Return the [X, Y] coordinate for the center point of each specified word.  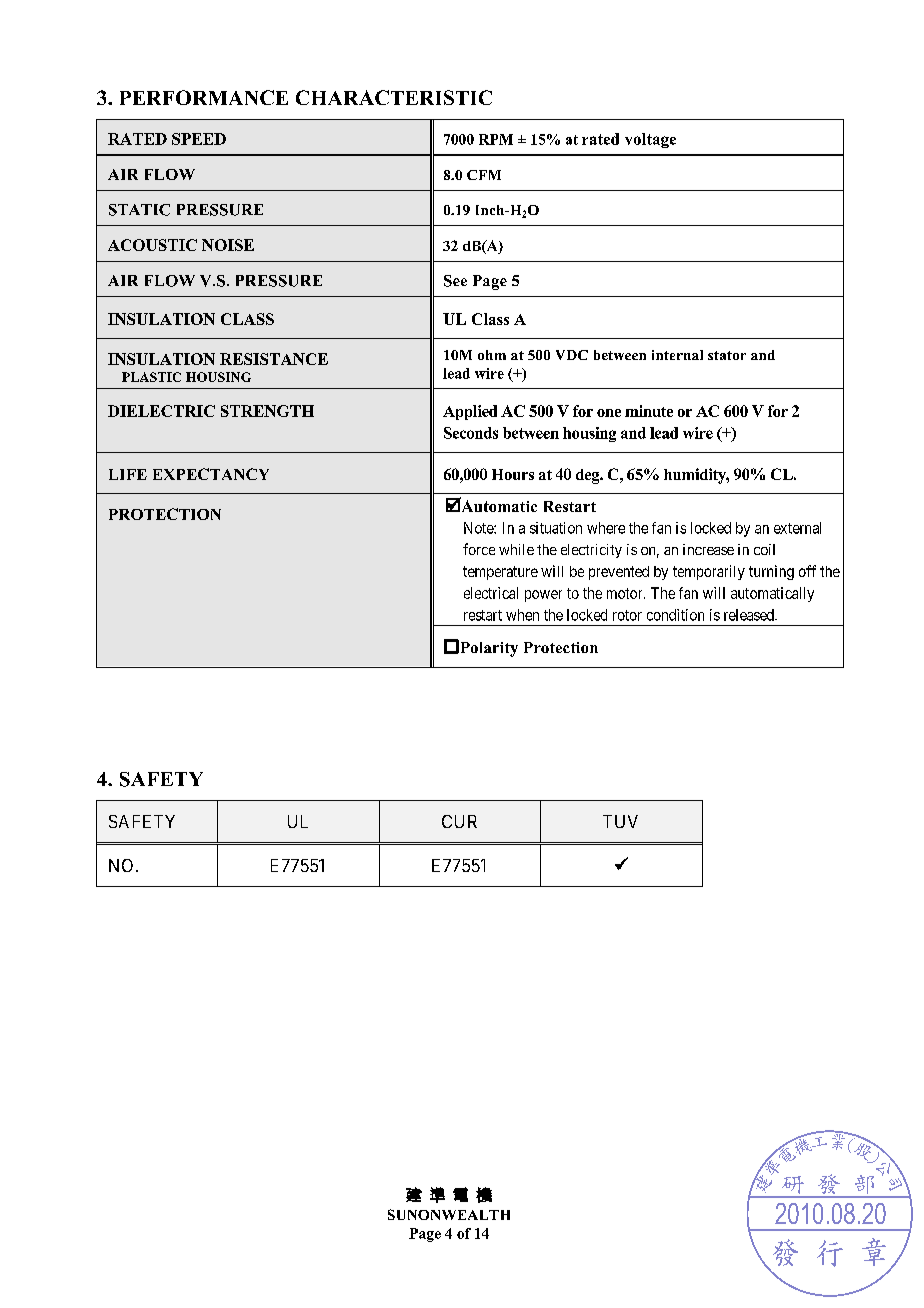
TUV [620, 821]
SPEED [199, 139]
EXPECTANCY [211, 474]
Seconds [471, 433]
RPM [496, 139]
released [750, 615]
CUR [459, 821]
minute [649, 411]
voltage [650, 140]
